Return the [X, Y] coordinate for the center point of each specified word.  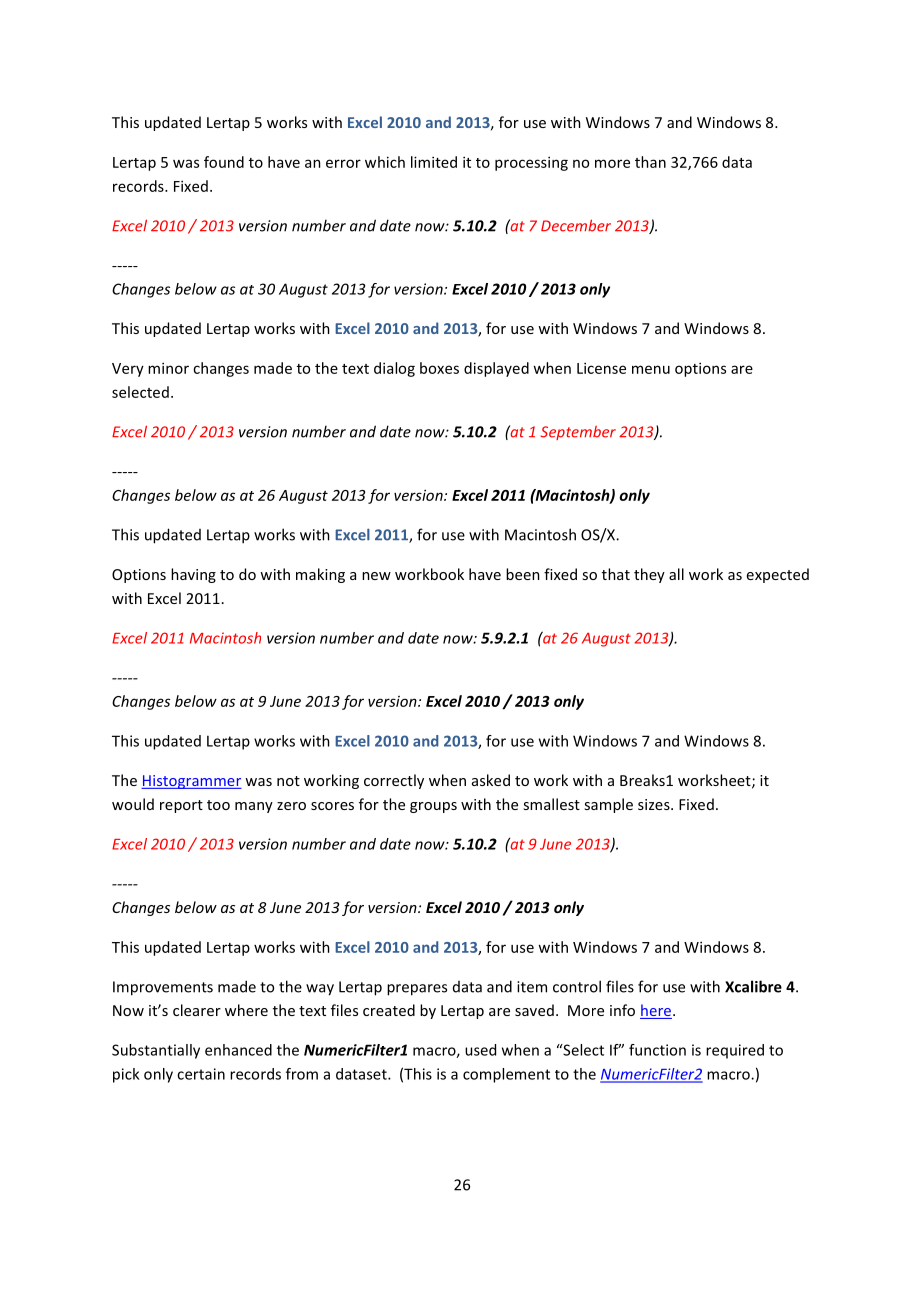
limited [434, 162]
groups [433, 807]
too [218, 805]
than [650, 162]
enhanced [238, 1050]
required [735, 1051]
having [193, 575]
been [523, 574]
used [480, 1050]
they [649, 575]
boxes [439, 368]
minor [168, 368]
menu [651, 369]
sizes [655, 804]
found [224, 162]
